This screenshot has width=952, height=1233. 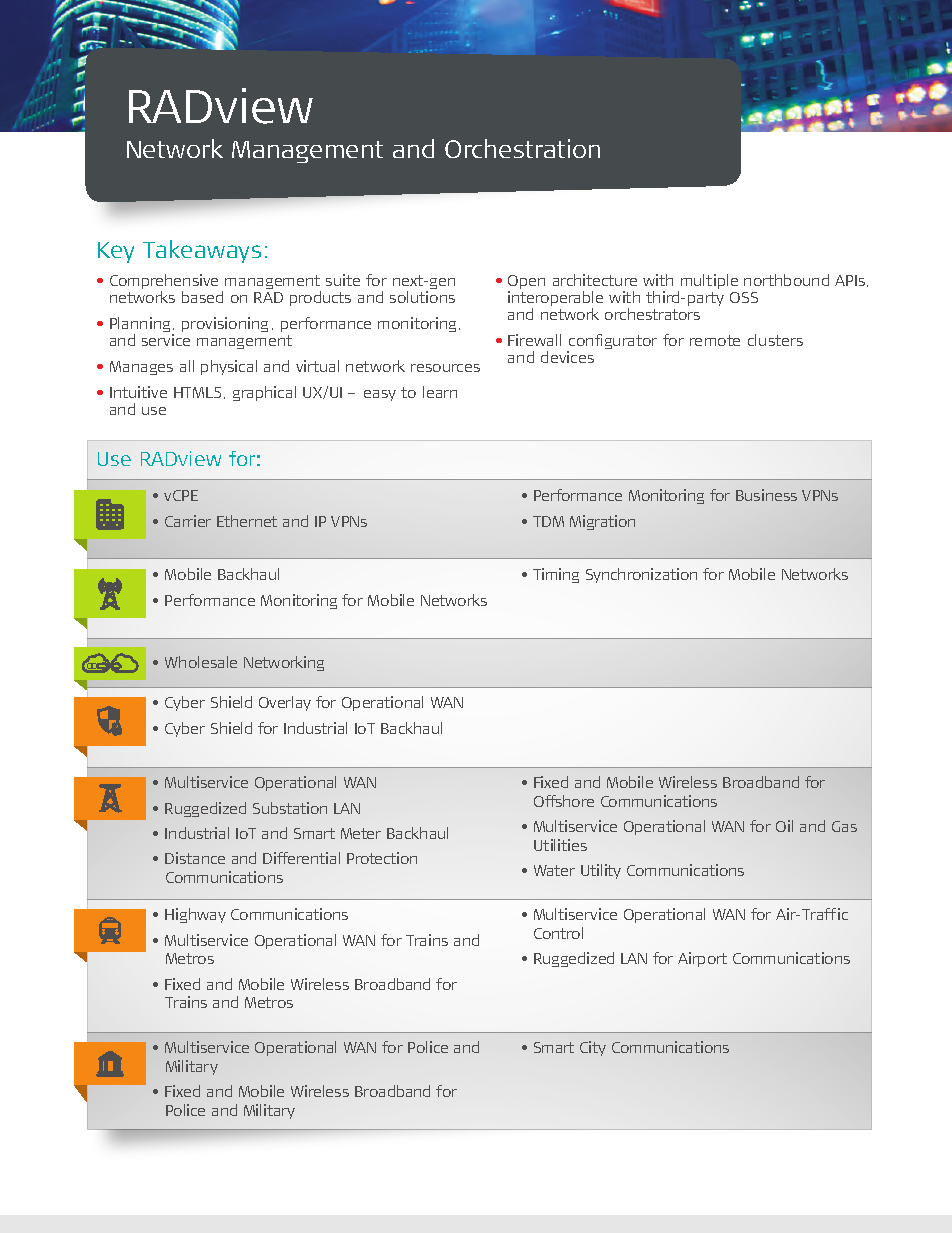 I want to click on Synchronization, so click(x=641, y=575).
